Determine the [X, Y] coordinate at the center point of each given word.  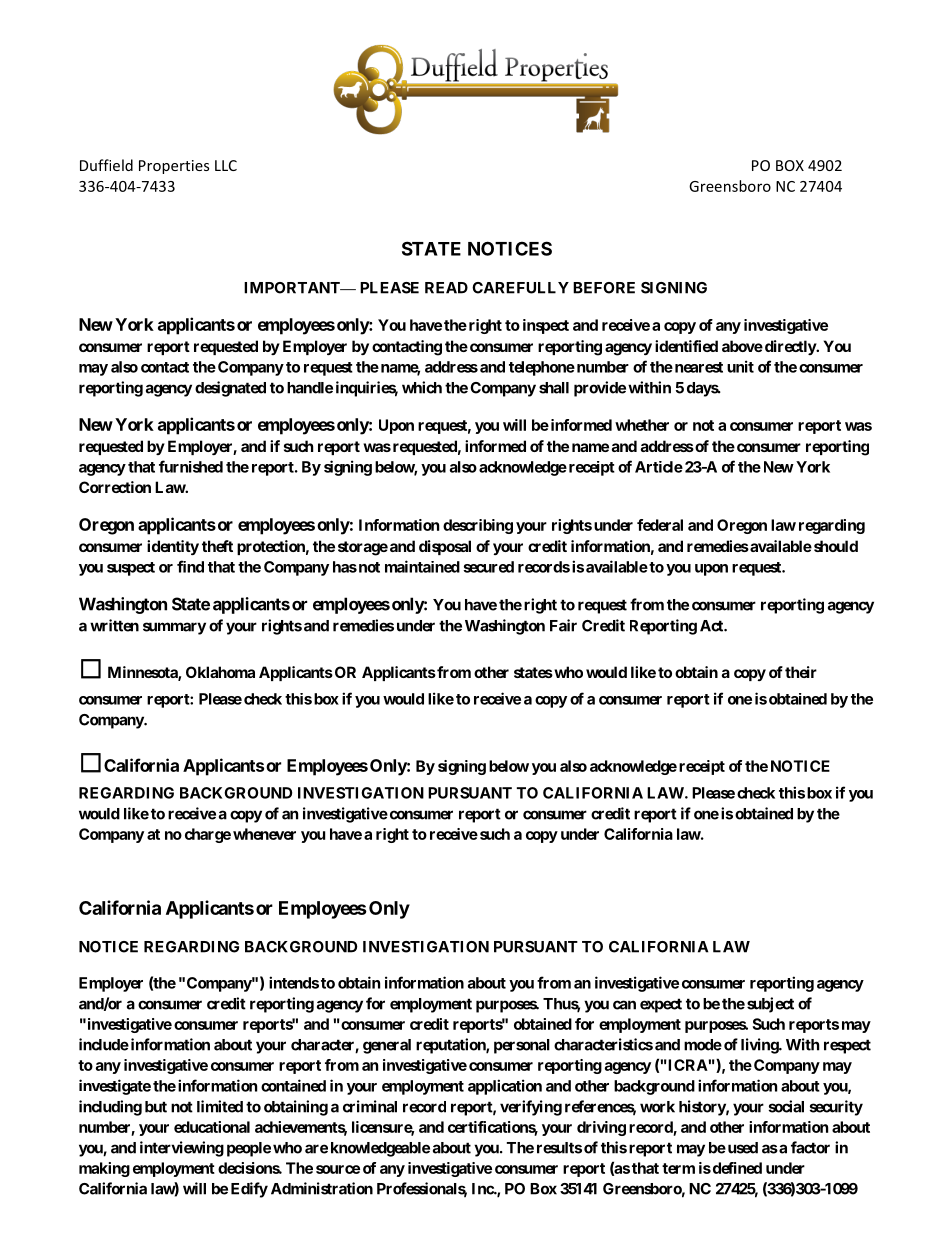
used [741, 1148]
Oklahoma [220, 672]
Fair [563, 625]
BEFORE [604, 288]
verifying [531, 1108]
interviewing [182, 1149]
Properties [174, 167]
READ [446, 288]
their [801, 672]
